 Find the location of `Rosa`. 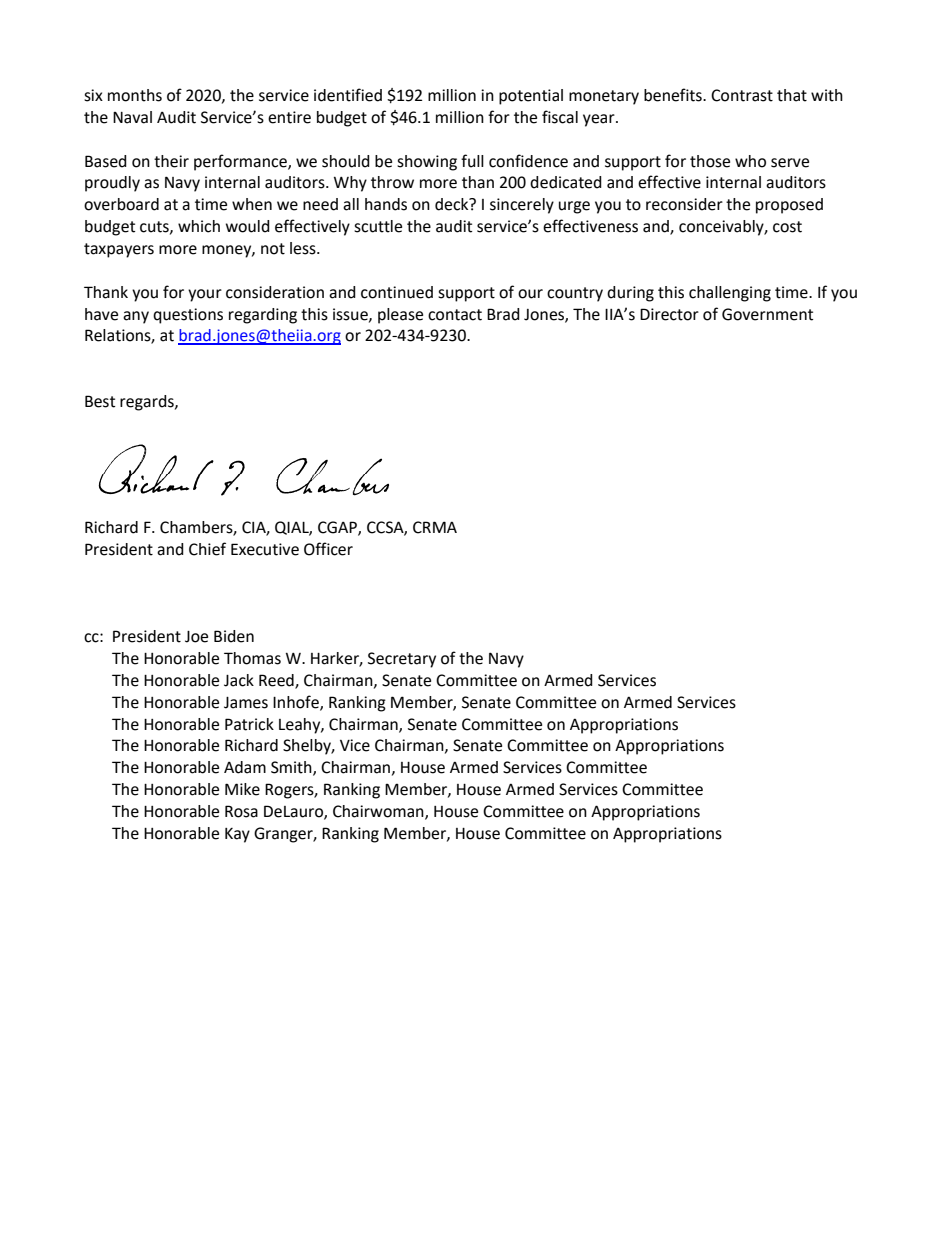

Rosa is located at coordinates (241, 811).
